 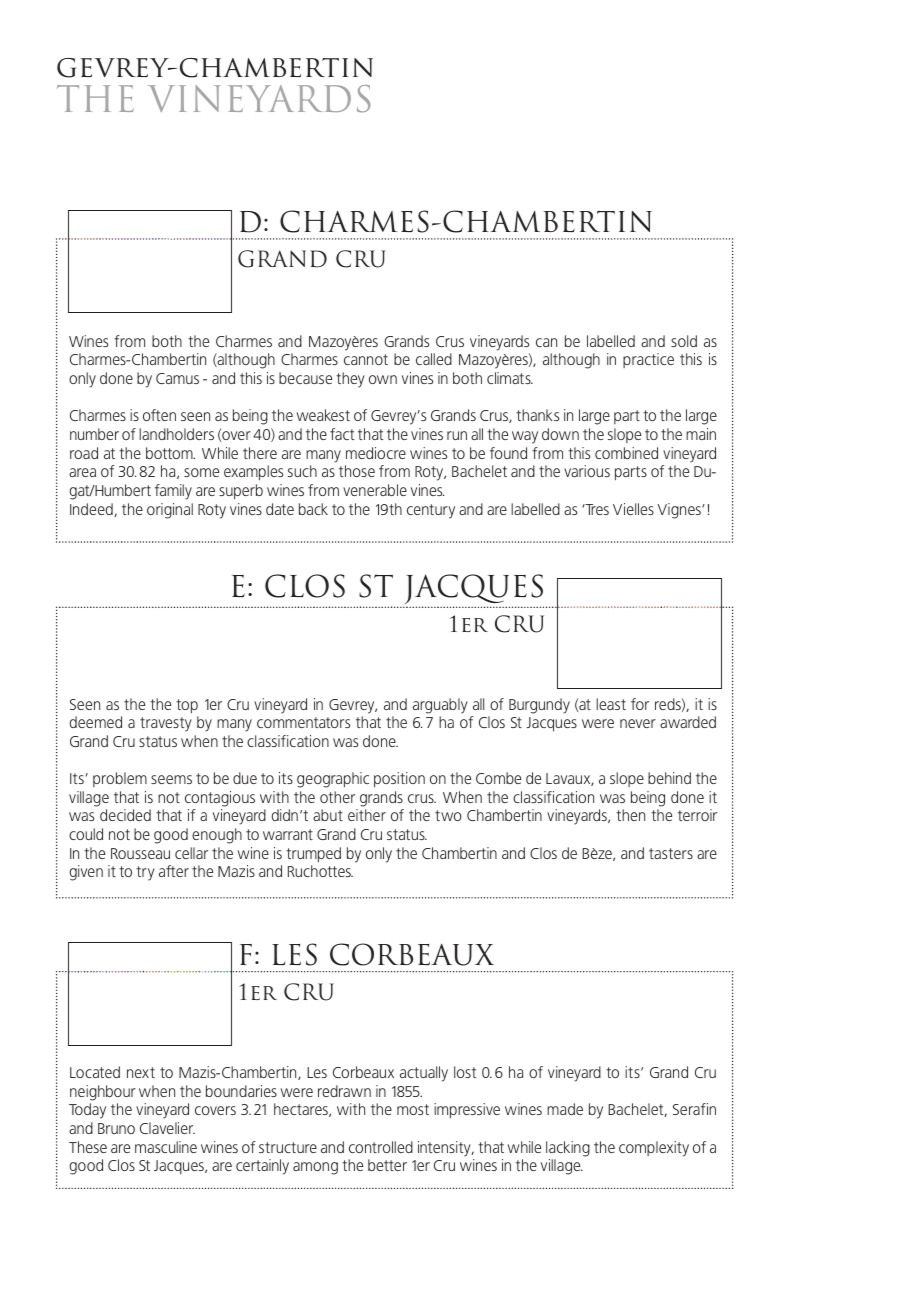 What do you see at coordinates (381, 1147) in the document?
I see `controlled` at bounding box center [381, 1147].
